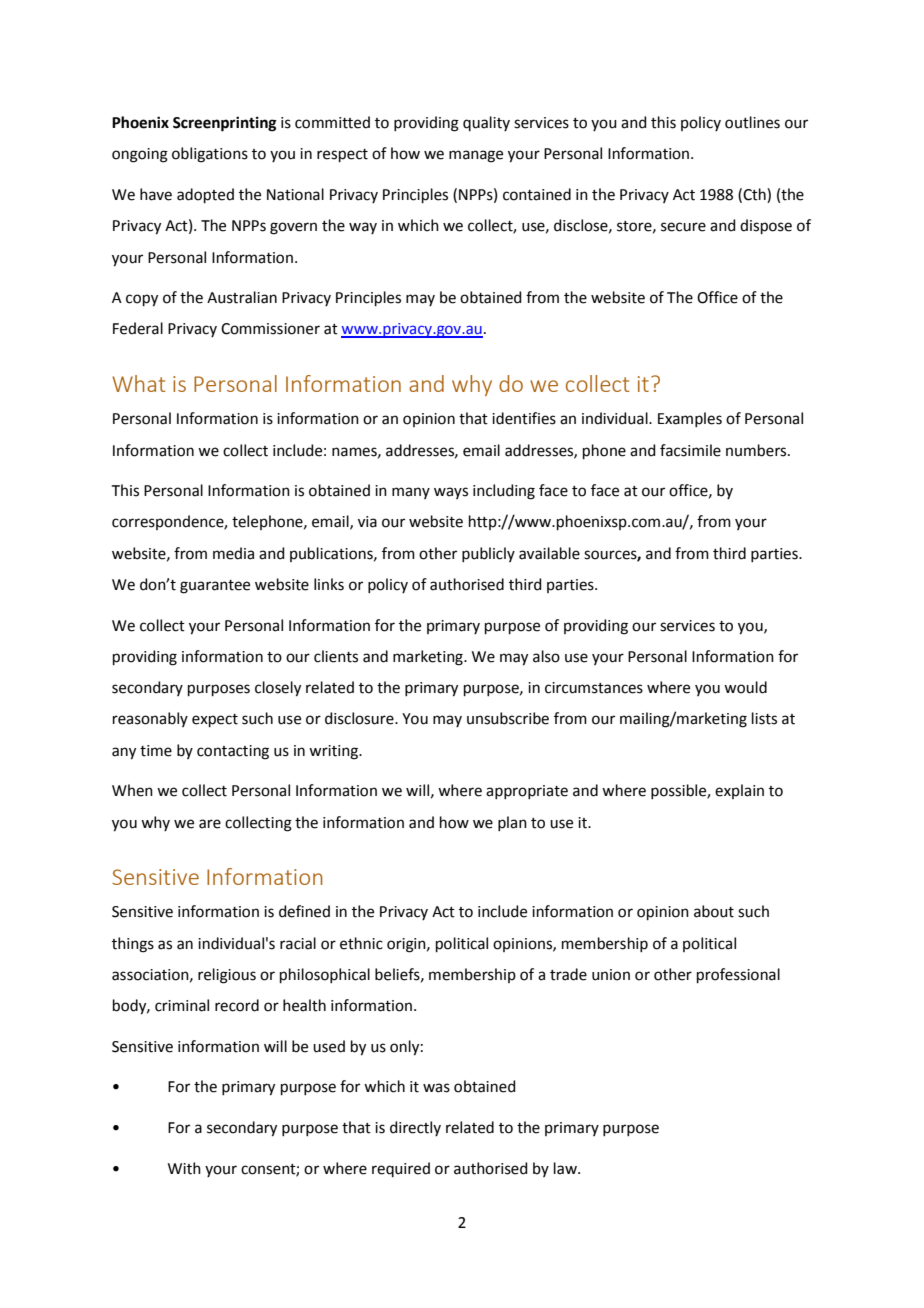  What do you see at coordinates (752, 122) in the screenshot?
I see `outlines` at bounding box center [752, 122].
